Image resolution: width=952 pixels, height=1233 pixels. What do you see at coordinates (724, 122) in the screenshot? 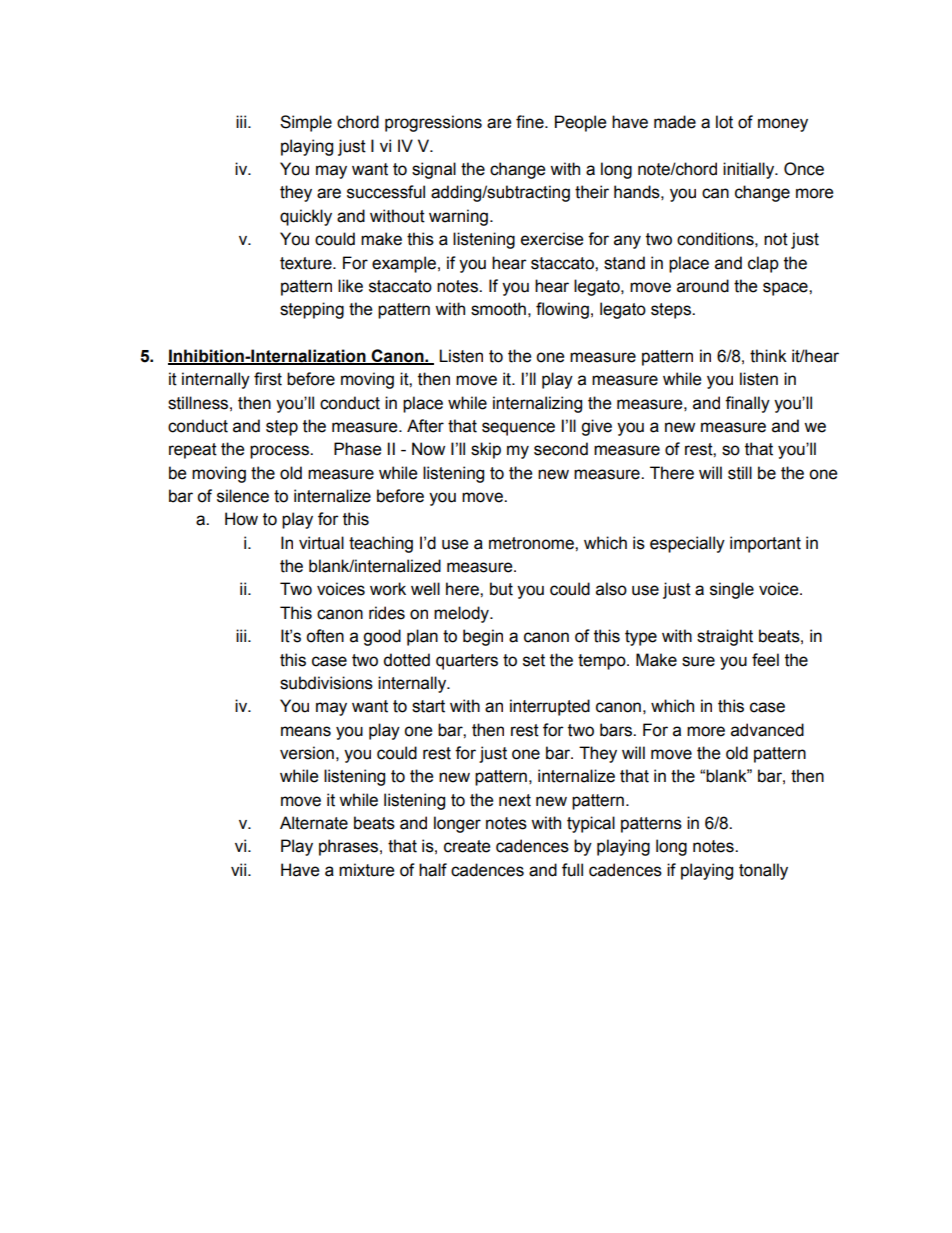
I see `lot` at bounding box center [724, 122].
